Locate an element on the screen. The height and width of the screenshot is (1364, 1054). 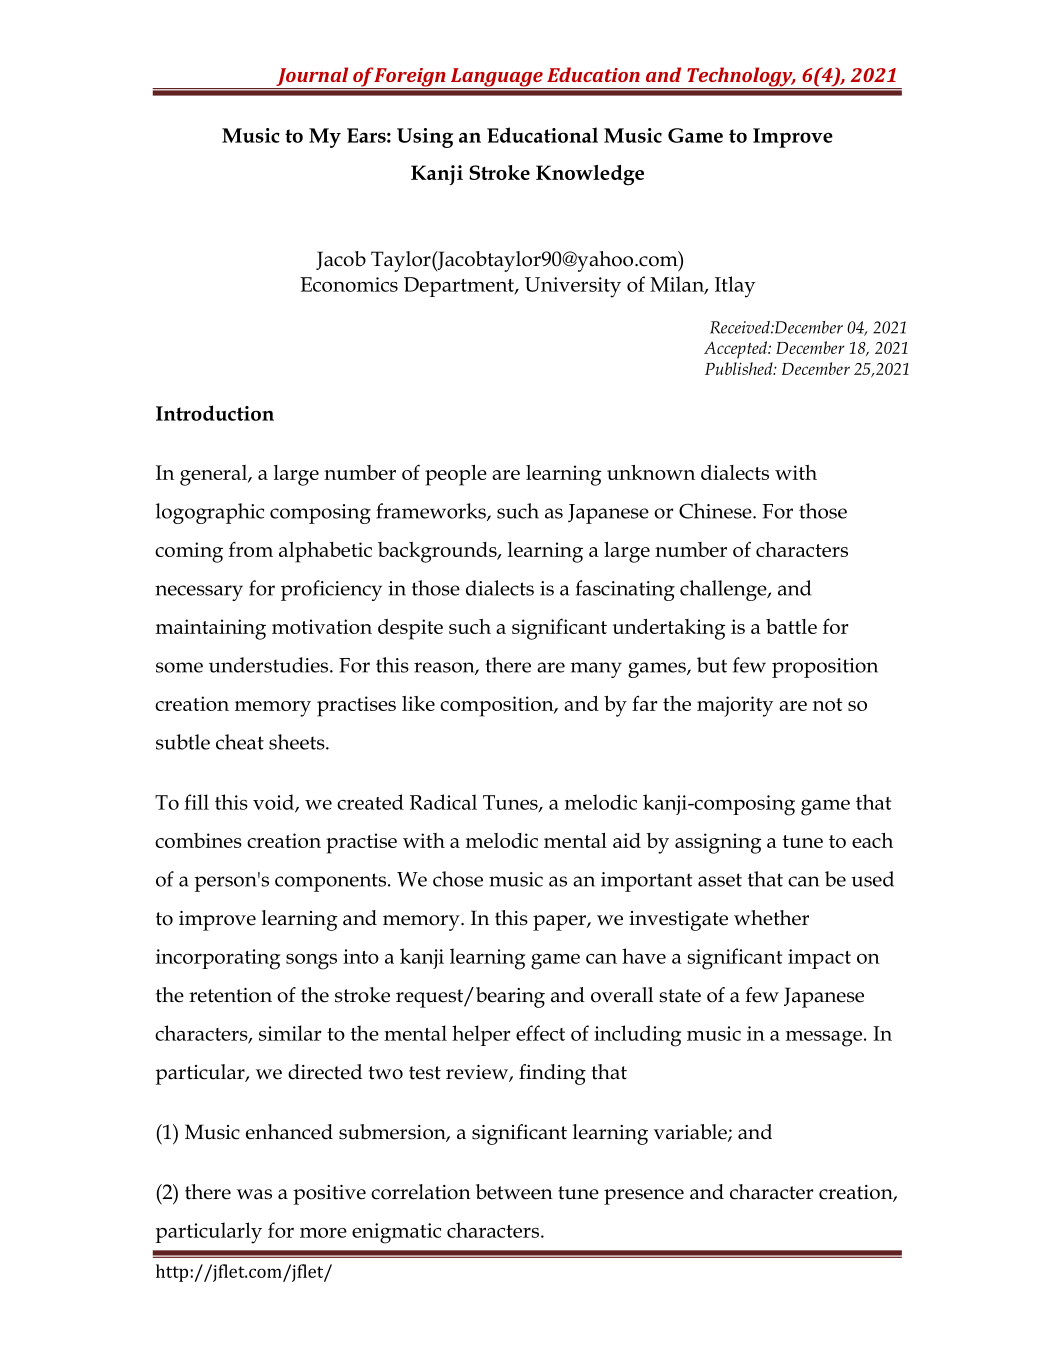
Journal is located at coordinates (312, 76).
